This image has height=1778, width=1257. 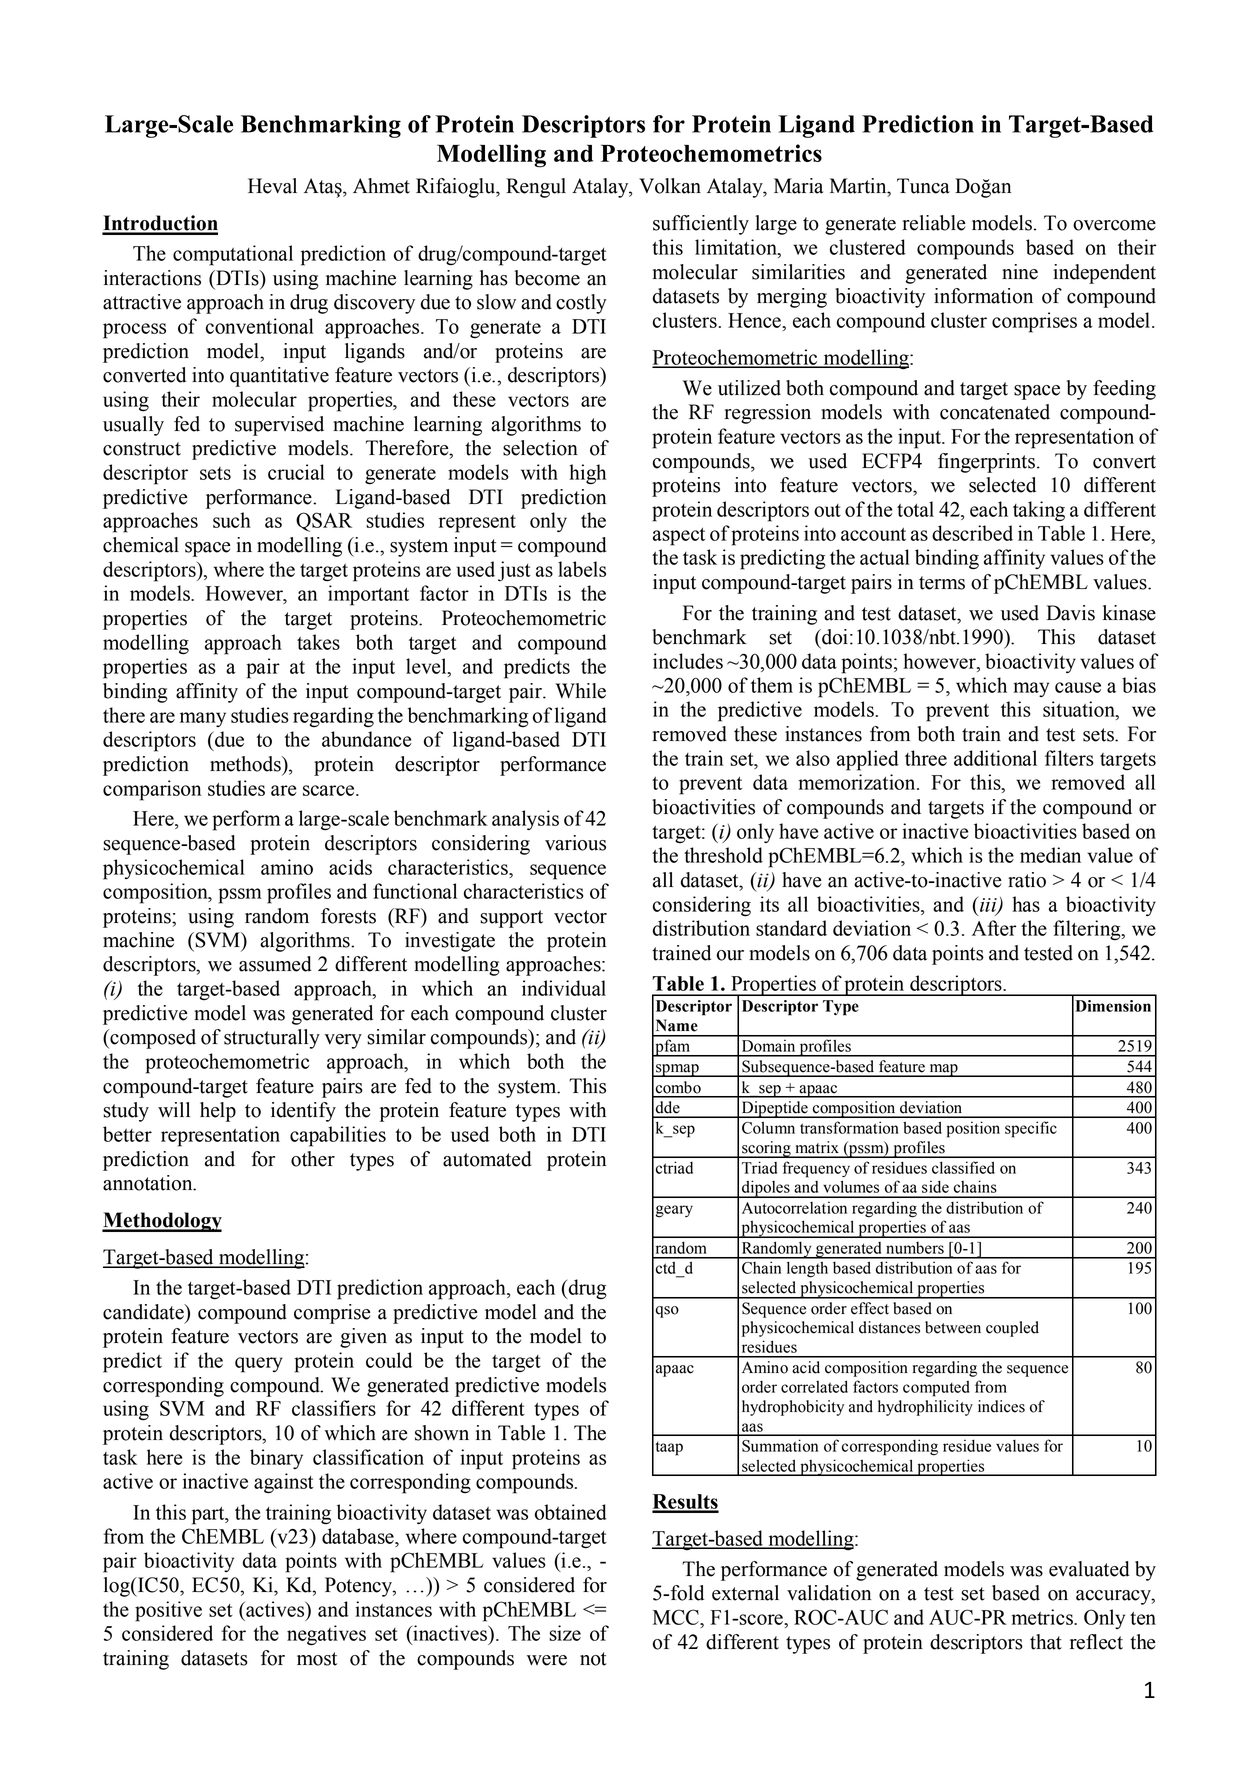 I want to click on MCC, so click(x=677, y=1617).
